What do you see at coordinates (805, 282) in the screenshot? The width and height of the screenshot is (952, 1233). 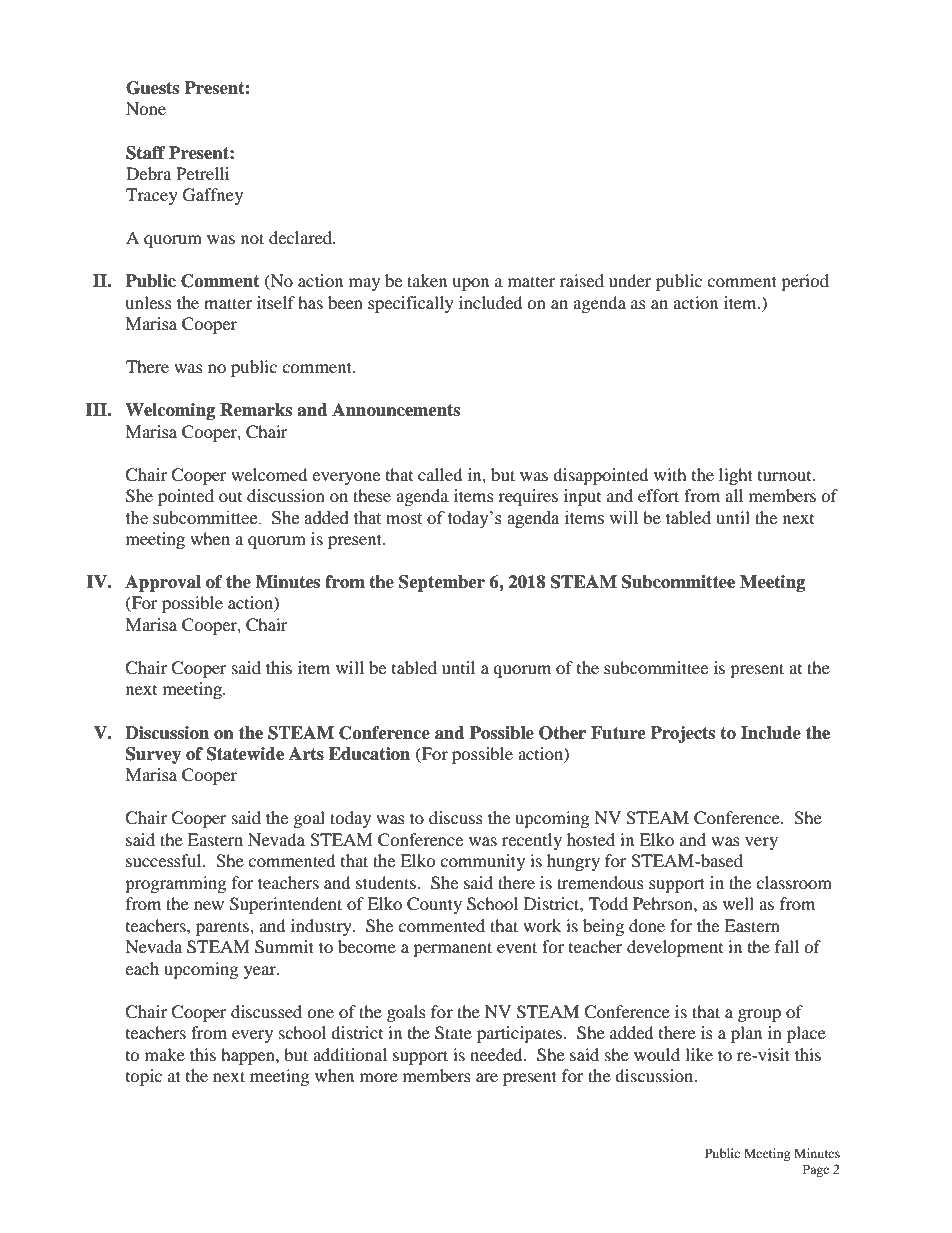 I see `period` at bounding box center [805, 282].
